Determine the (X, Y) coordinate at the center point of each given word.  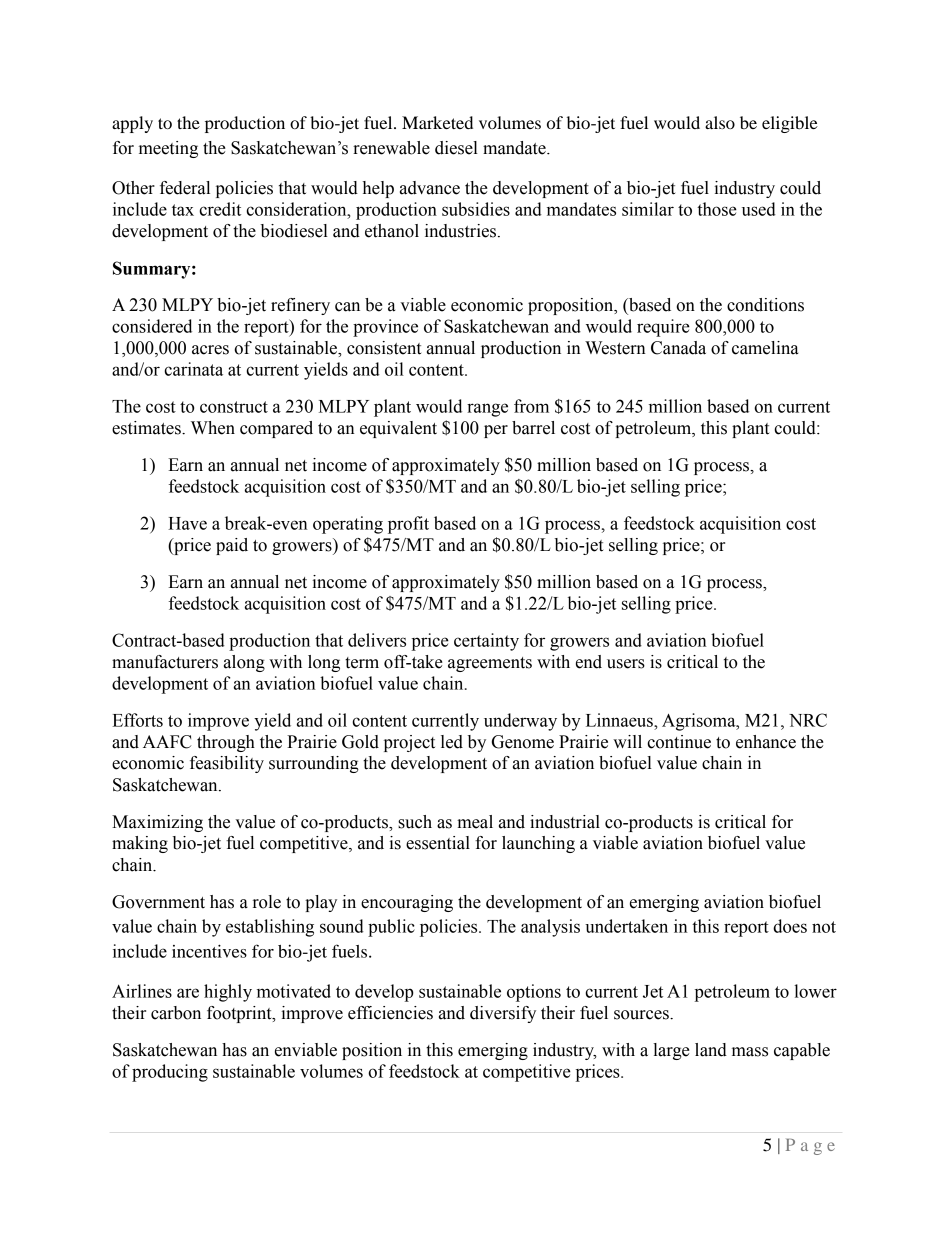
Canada (678, 348)
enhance (766, 742)
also (720, 122)
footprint (240, 1014)
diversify (503, 1014)
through (226, 743)
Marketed (437, 122)
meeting (168, 149)
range (487, 410)
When (213, 428)
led (452, 742)
